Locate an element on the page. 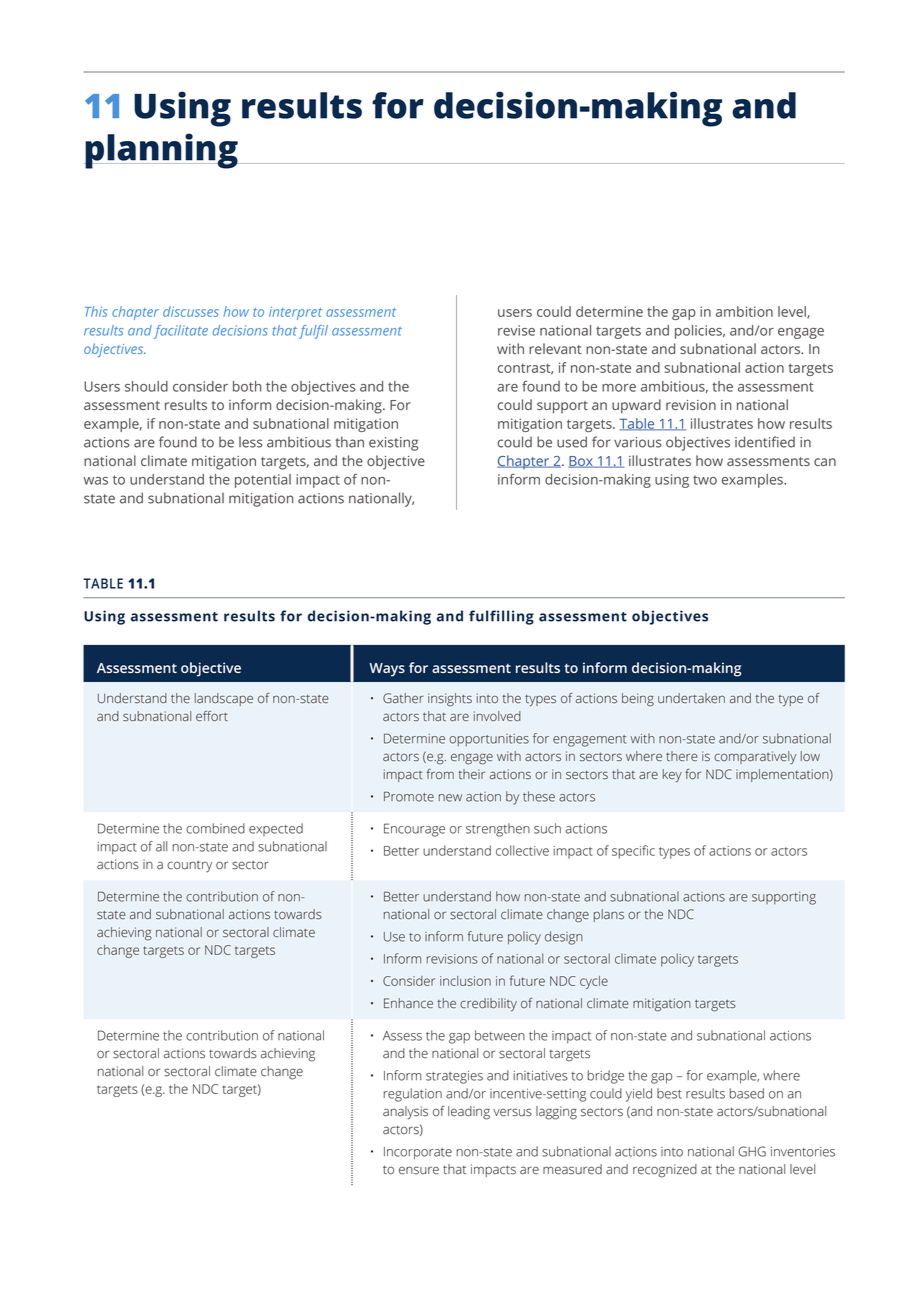 This page has width=924, height=1308. leading is located at coordinates (469, 1113).
